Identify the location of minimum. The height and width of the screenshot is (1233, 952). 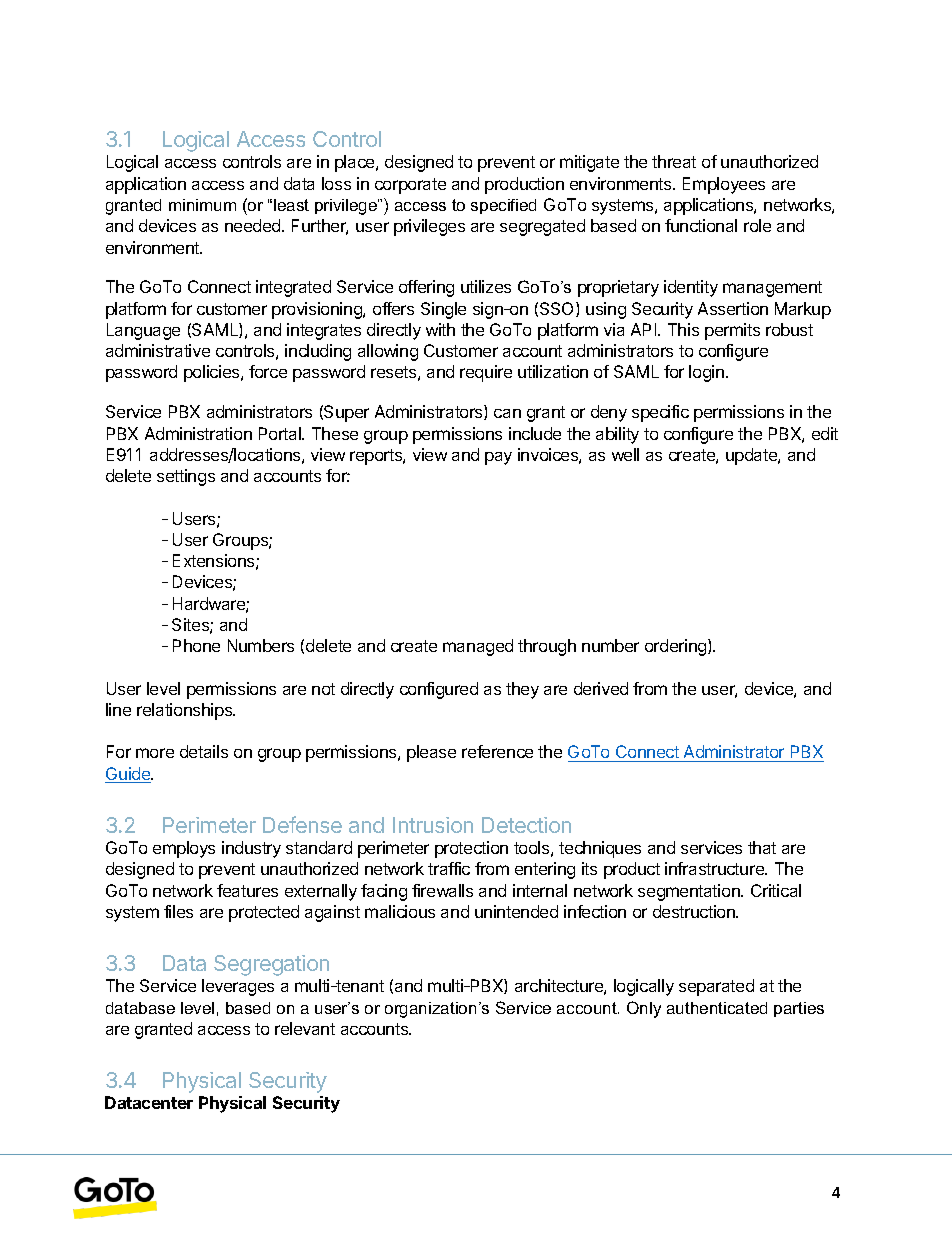
(202, 205).
